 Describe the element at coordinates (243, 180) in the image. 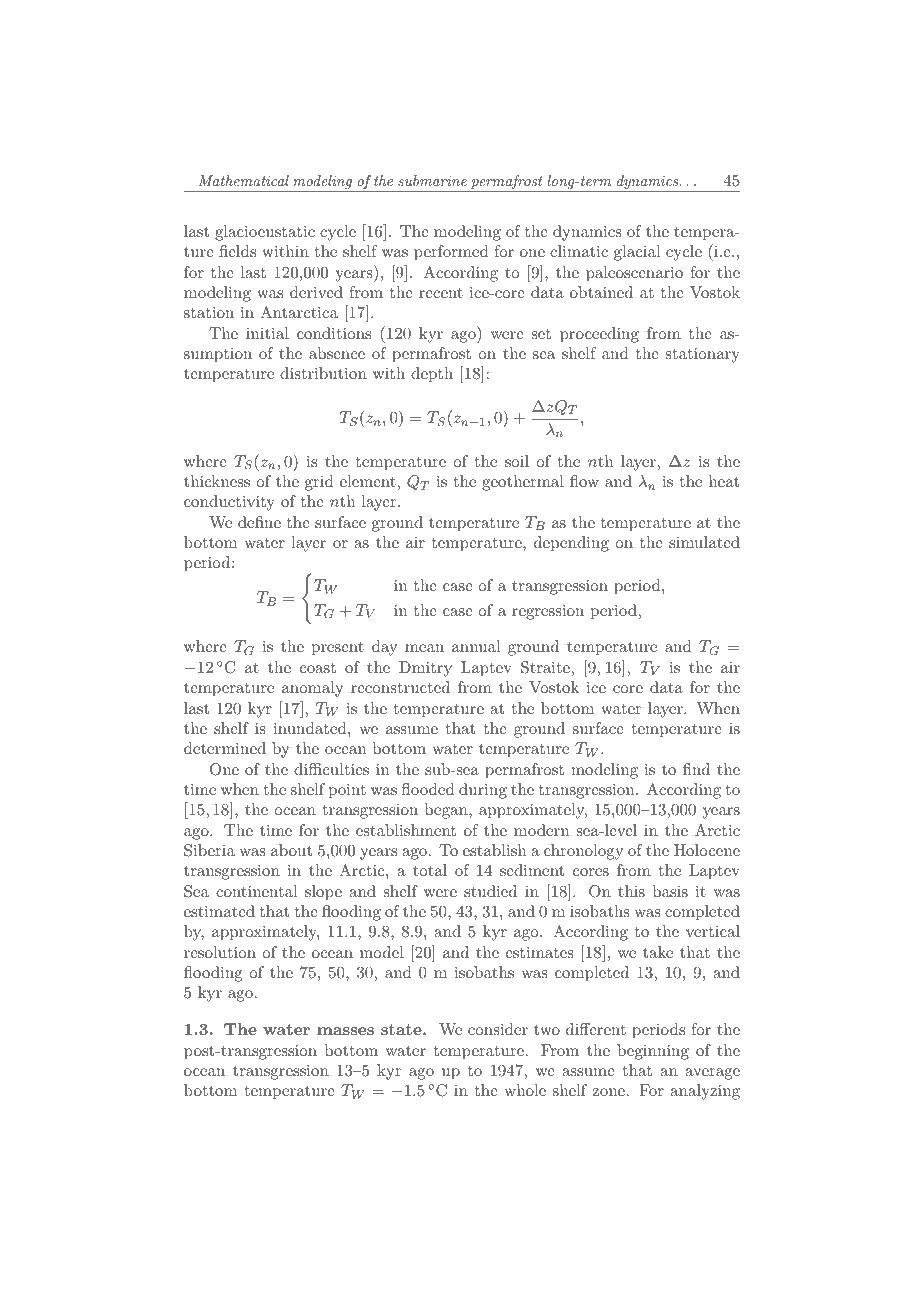

I see `Mathematical` at that location.
